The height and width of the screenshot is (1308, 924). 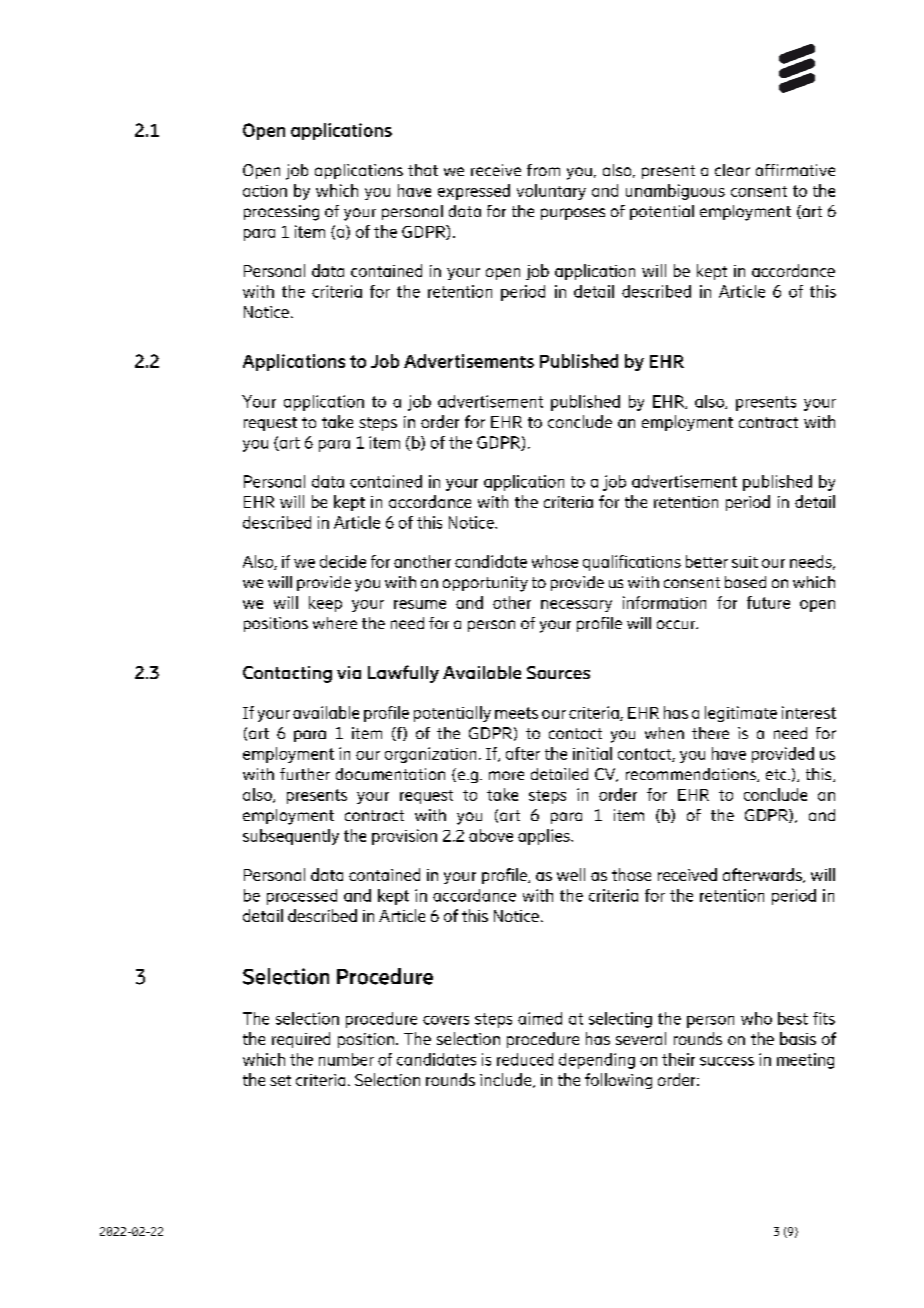 I want to click on necessary, so click(x=576, y=606).
